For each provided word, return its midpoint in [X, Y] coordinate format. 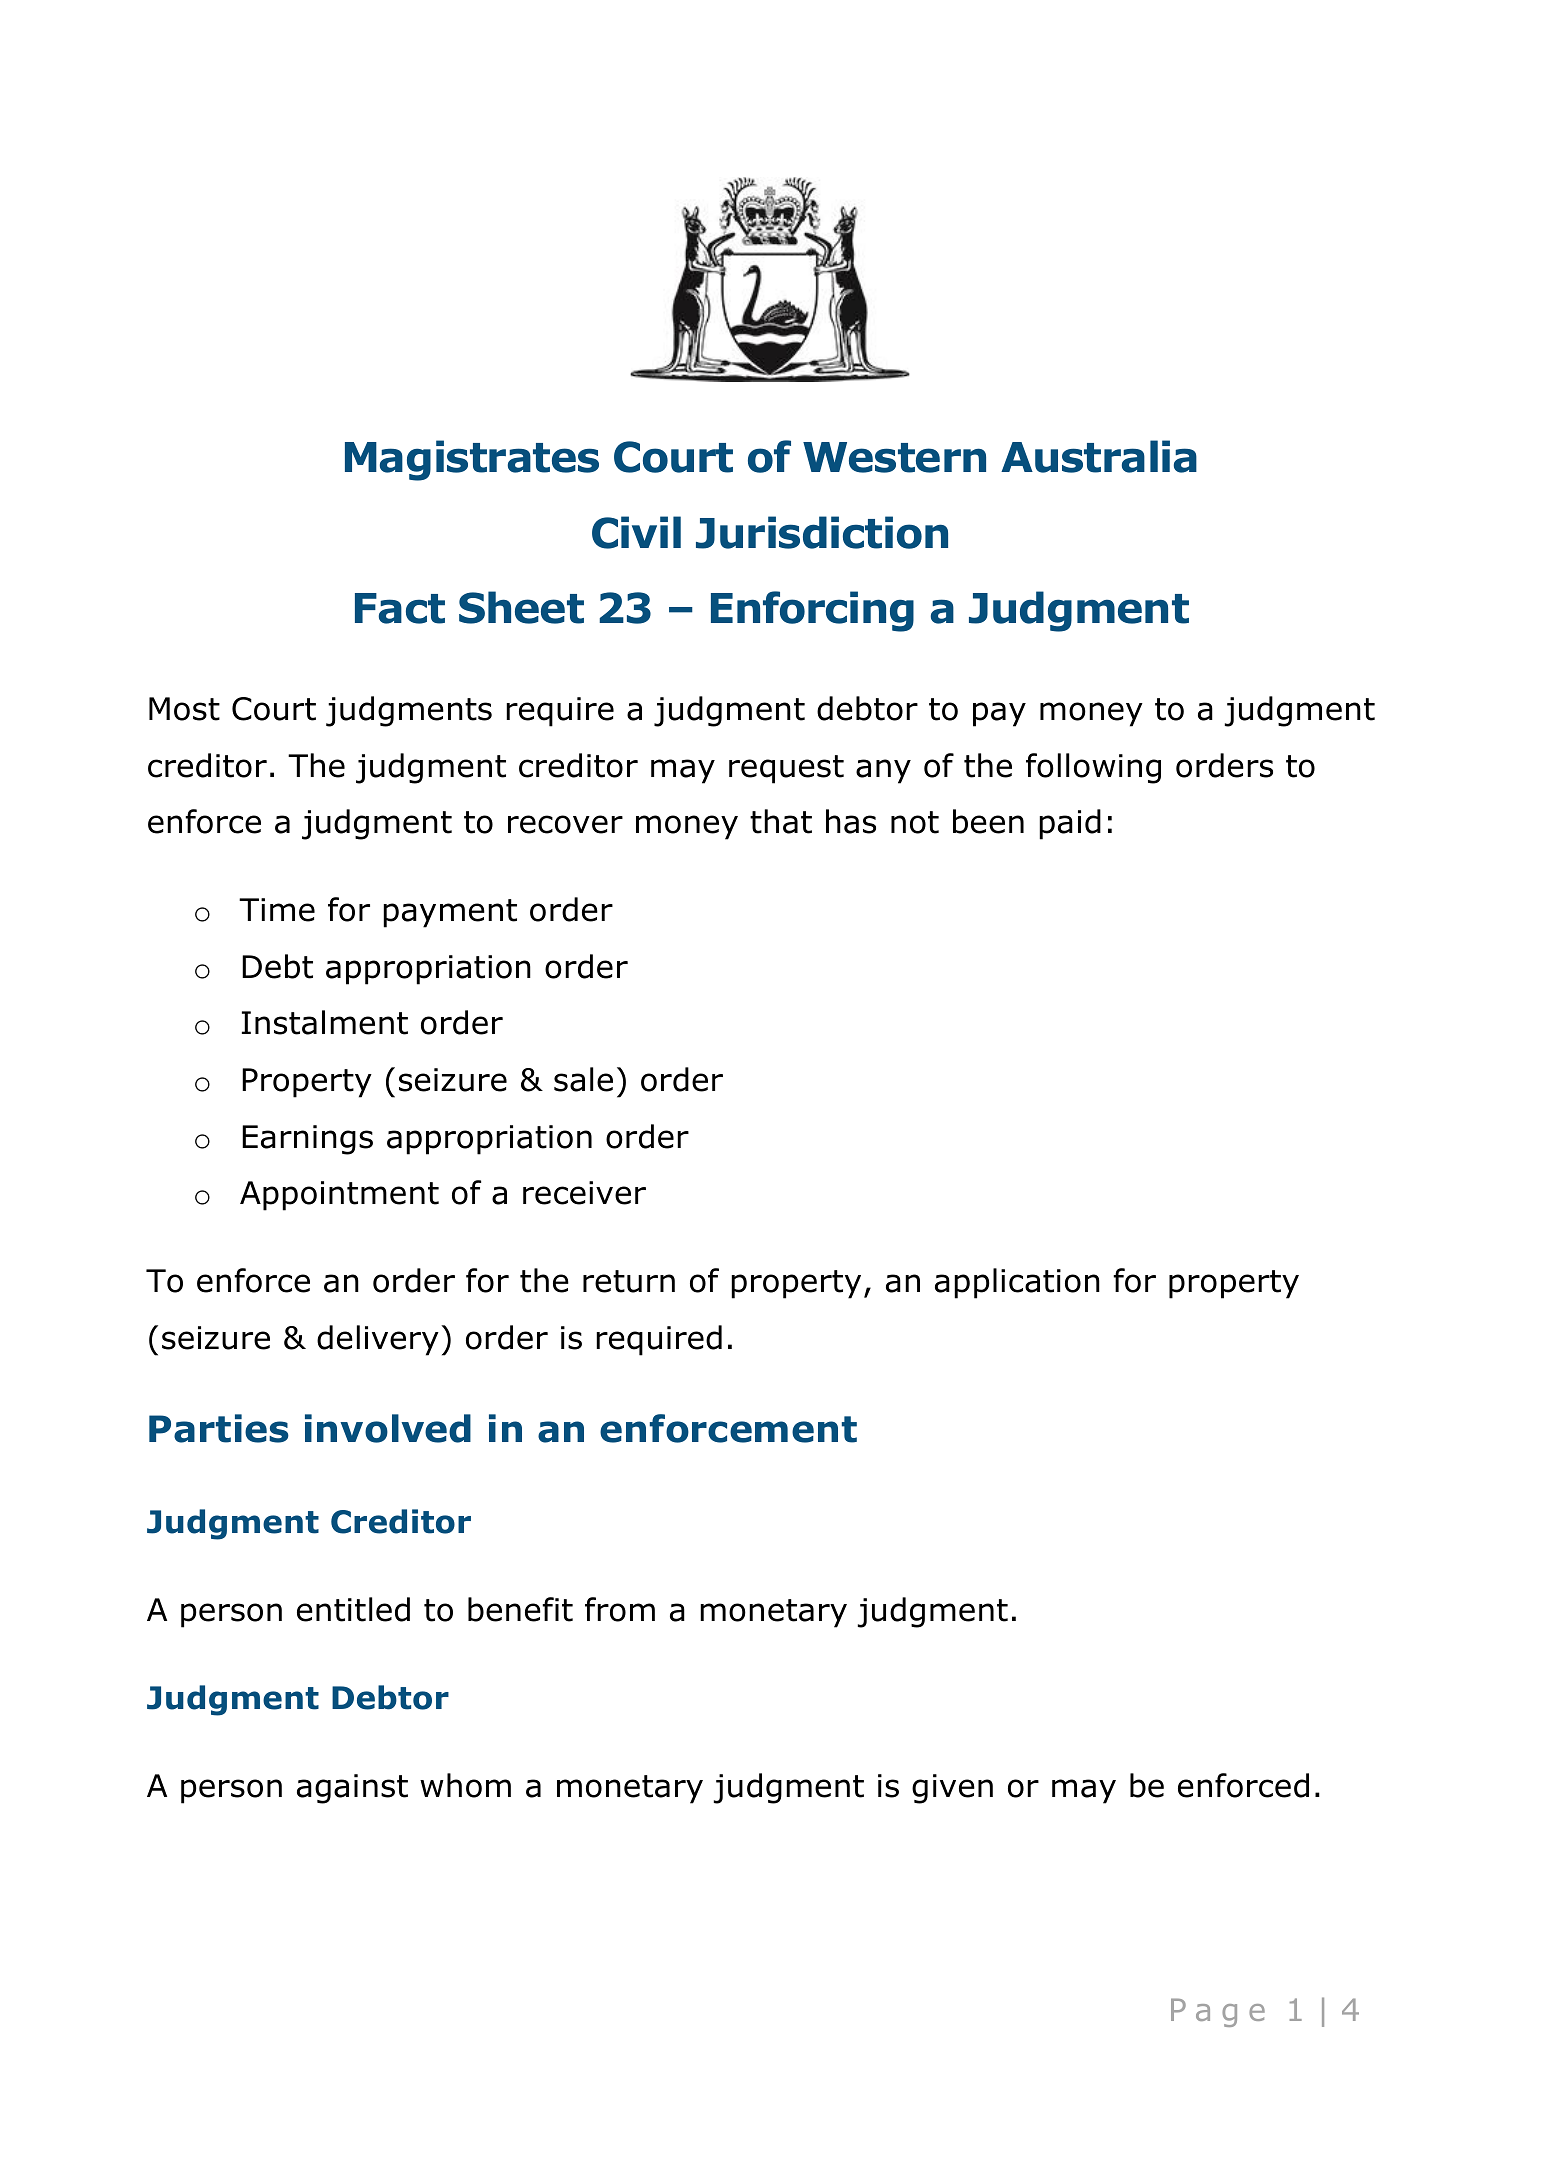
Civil [636, 532]
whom [465, 1785]
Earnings [307, 1140]
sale [583, 1079]
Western [894, 457]
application [1017, 1283]
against [352, 1789]
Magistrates [472, 460]
